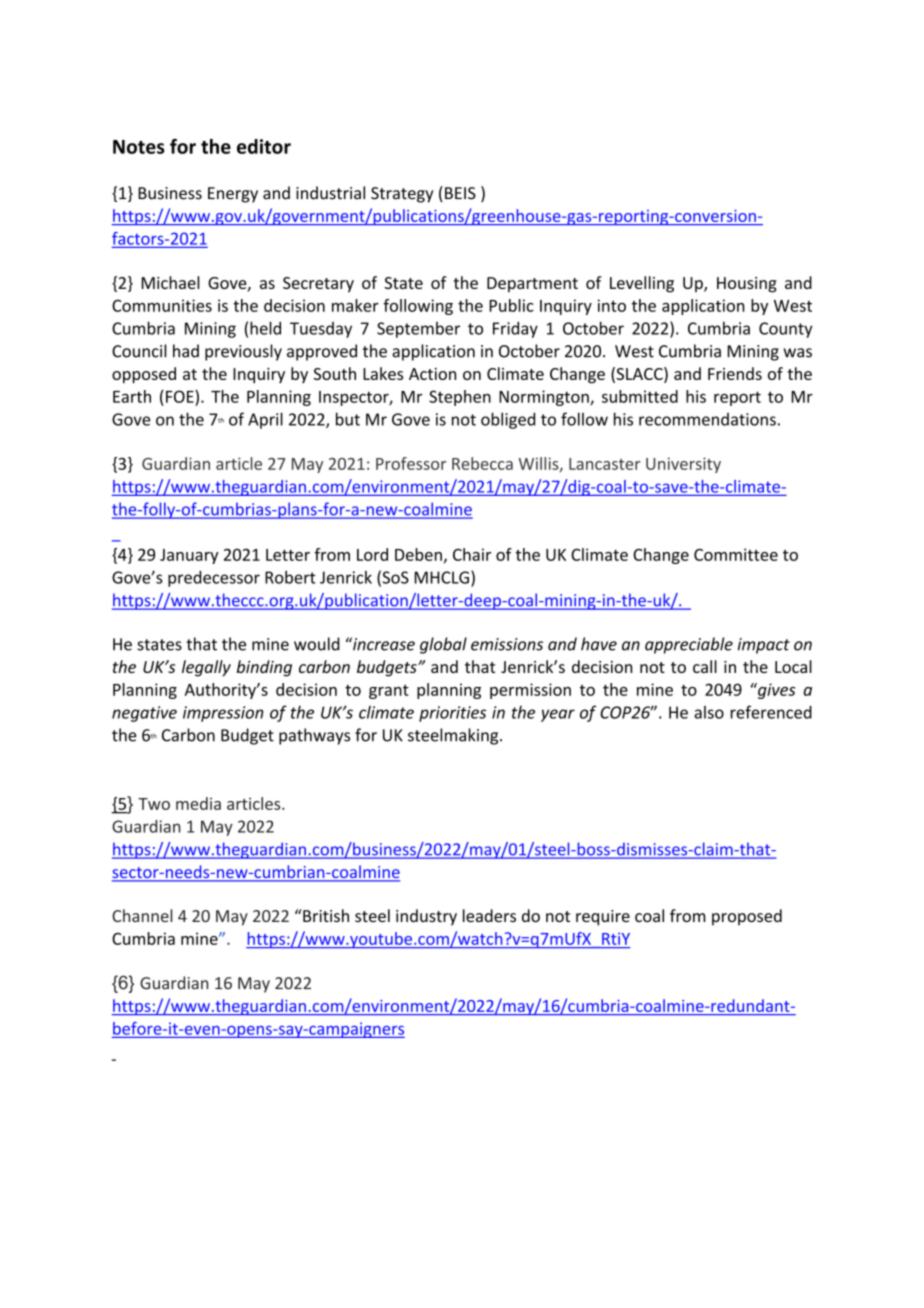  What do you see at coordinates (736, 554) in the page?
I see `Committee` at bounding box center [736, 554].
